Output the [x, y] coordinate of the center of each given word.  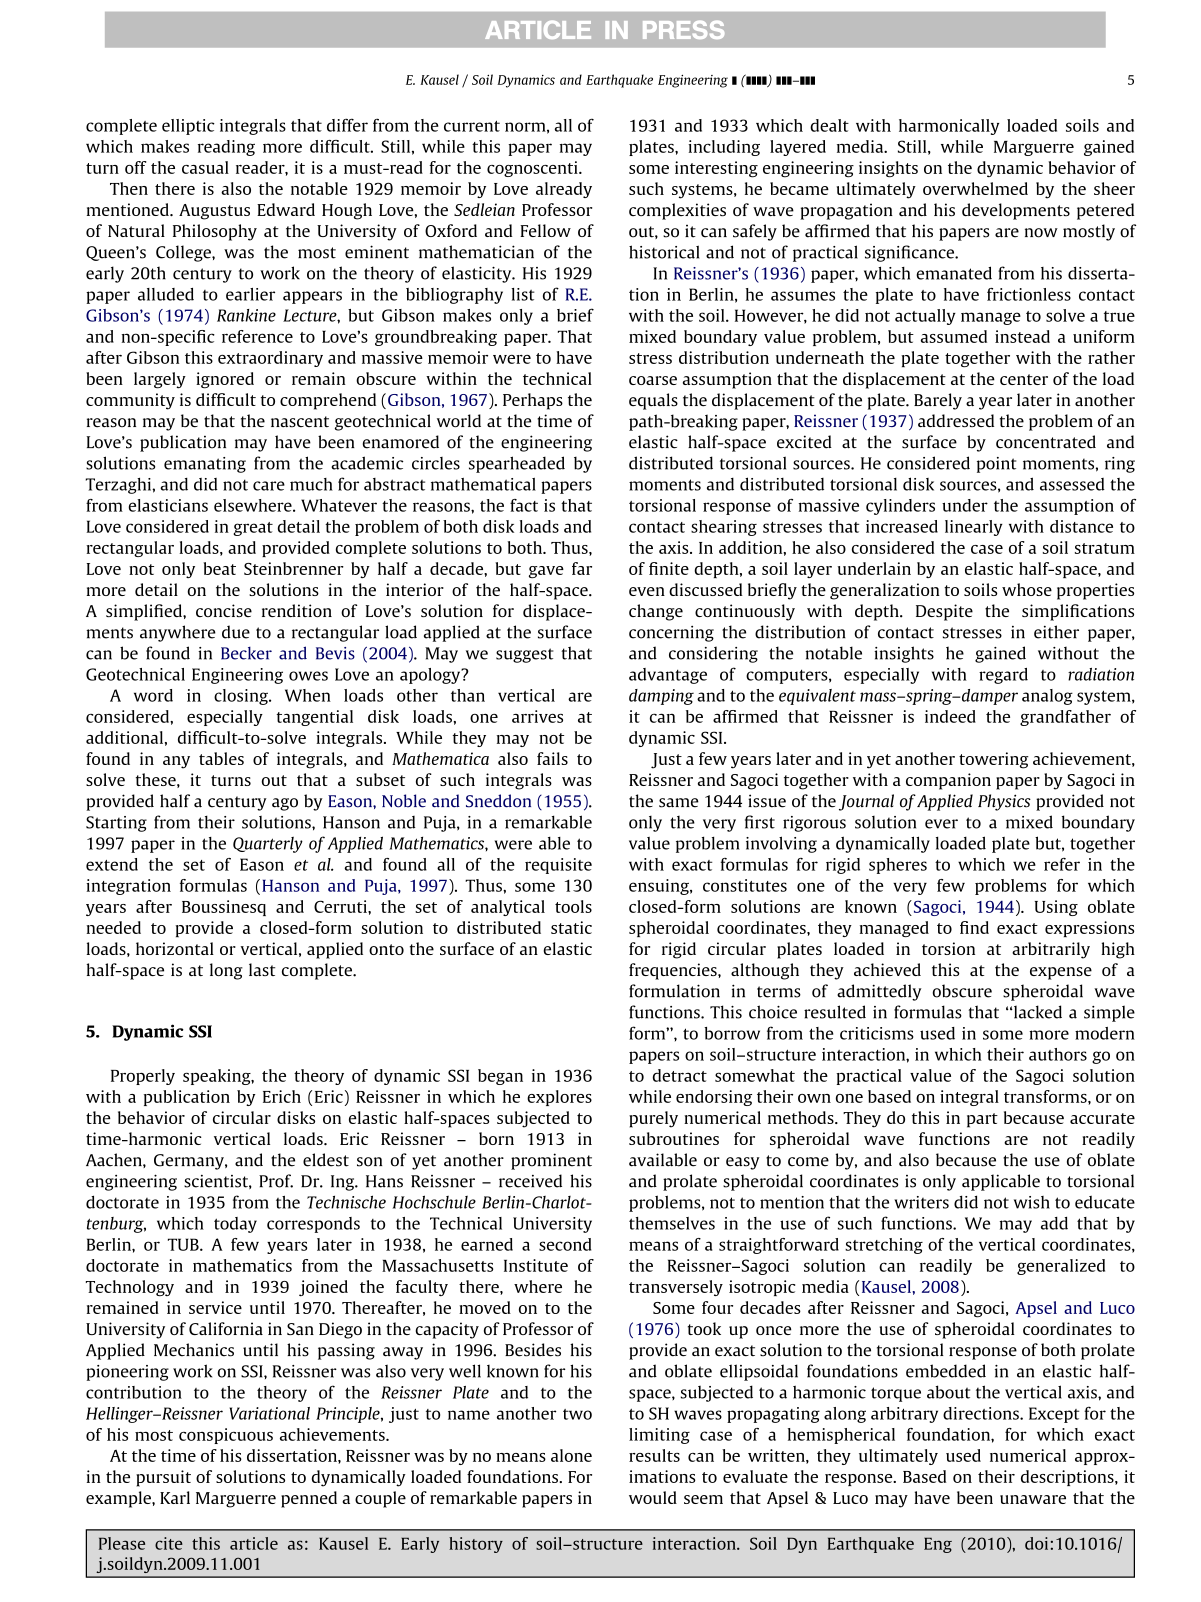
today [235, 1225]
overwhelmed [975, 188]
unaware [1033, 1499]
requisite [558, 866]
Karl [175, 1497]
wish [1032, 1202]
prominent [551, 1161]
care [269, 486]
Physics [1004, 802]
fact [524, 505]
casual [205, 167]
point [996, 465]
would [653, 1497]
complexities [677, 211]
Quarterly [268, 845]
